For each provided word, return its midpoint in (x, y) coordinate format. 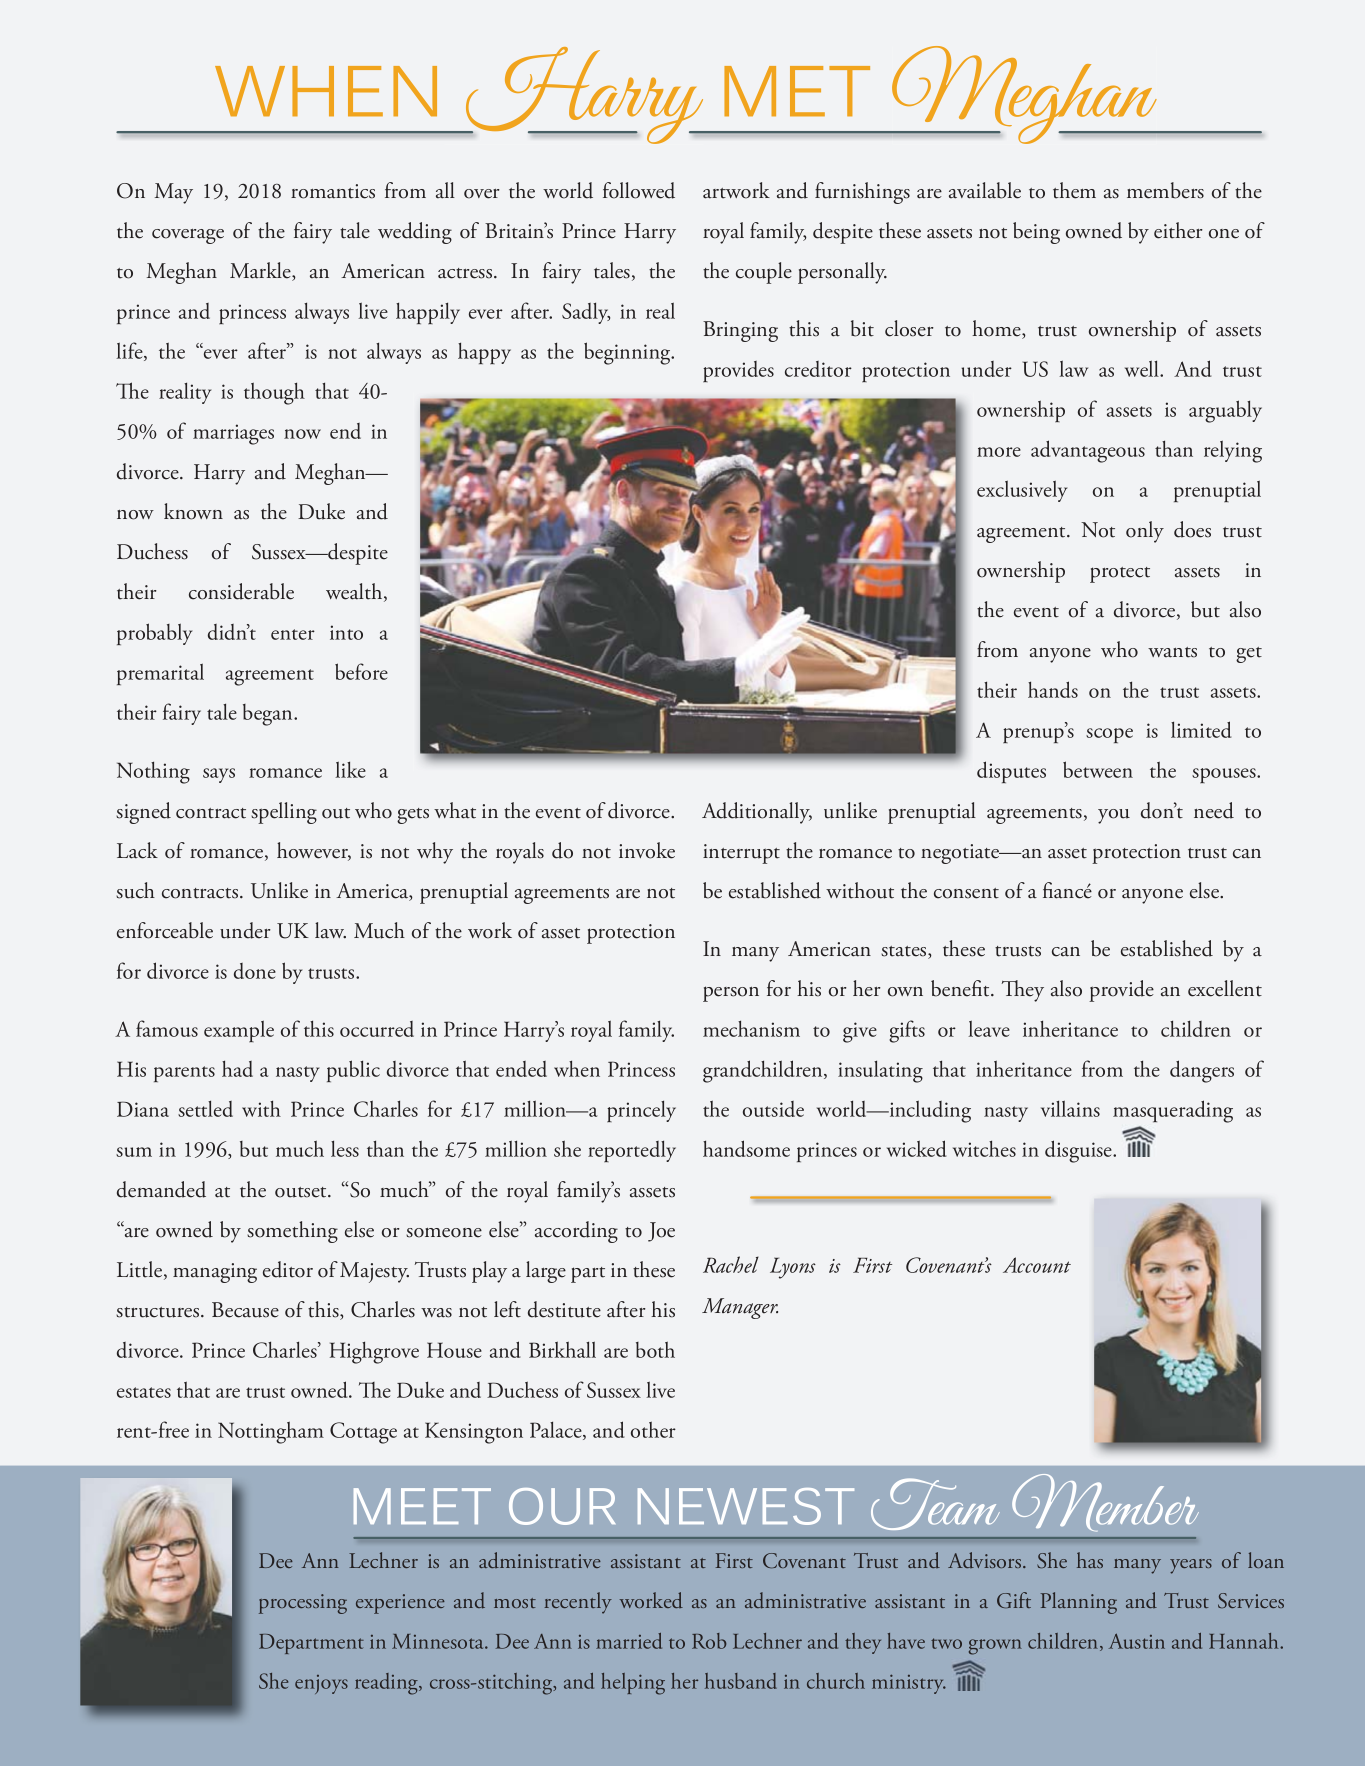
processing (303, 1604)
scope (1109, 735)
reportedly (632, 1151)
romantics (333, 191)
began (269, 715)
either (1178, 230)
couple (764, 273)
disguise (1079, 1151)
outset (302, 1192)
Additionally (757, 813)
